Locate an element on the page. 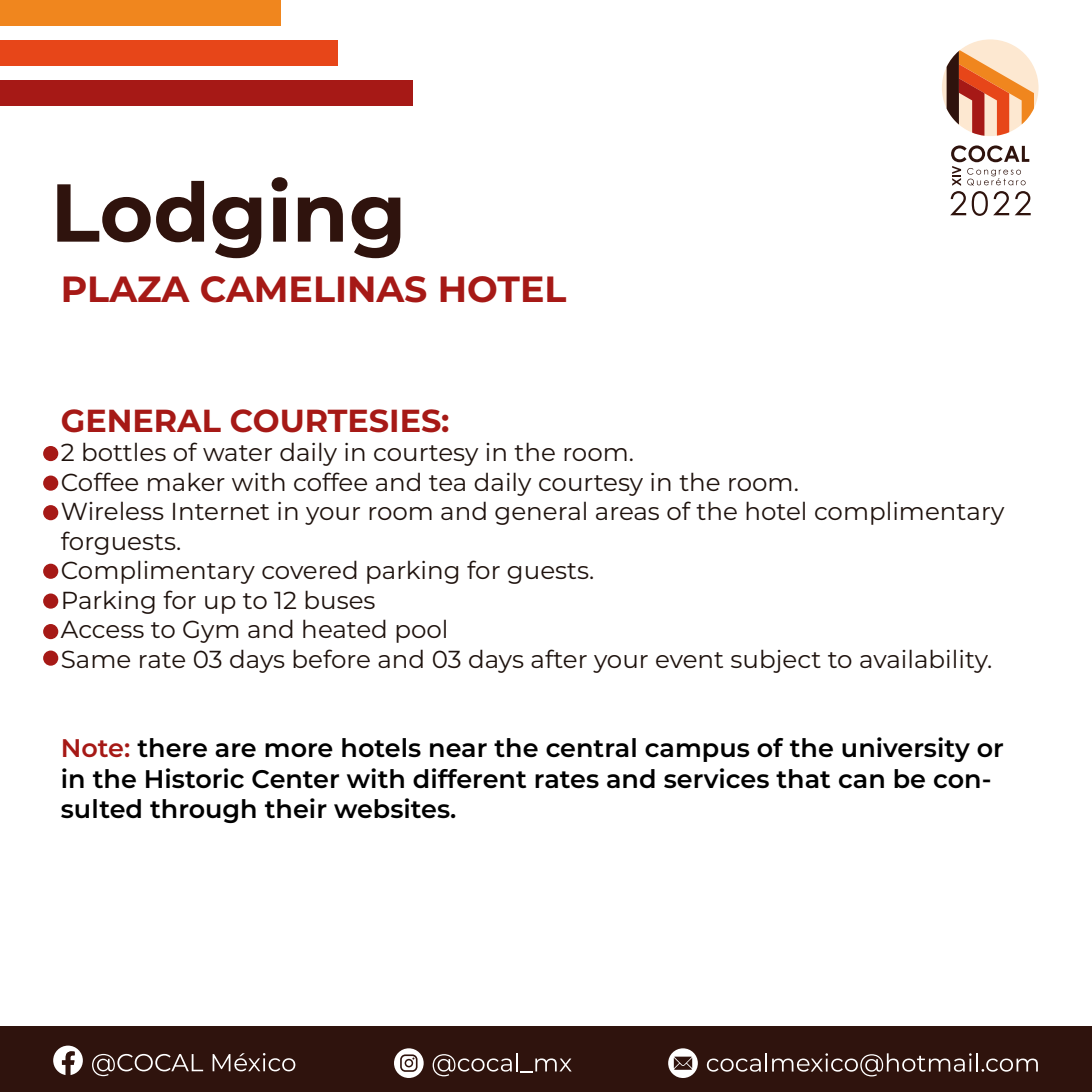 The image size is (1092, 1092). Gym is located at coordinates (211, 631).
